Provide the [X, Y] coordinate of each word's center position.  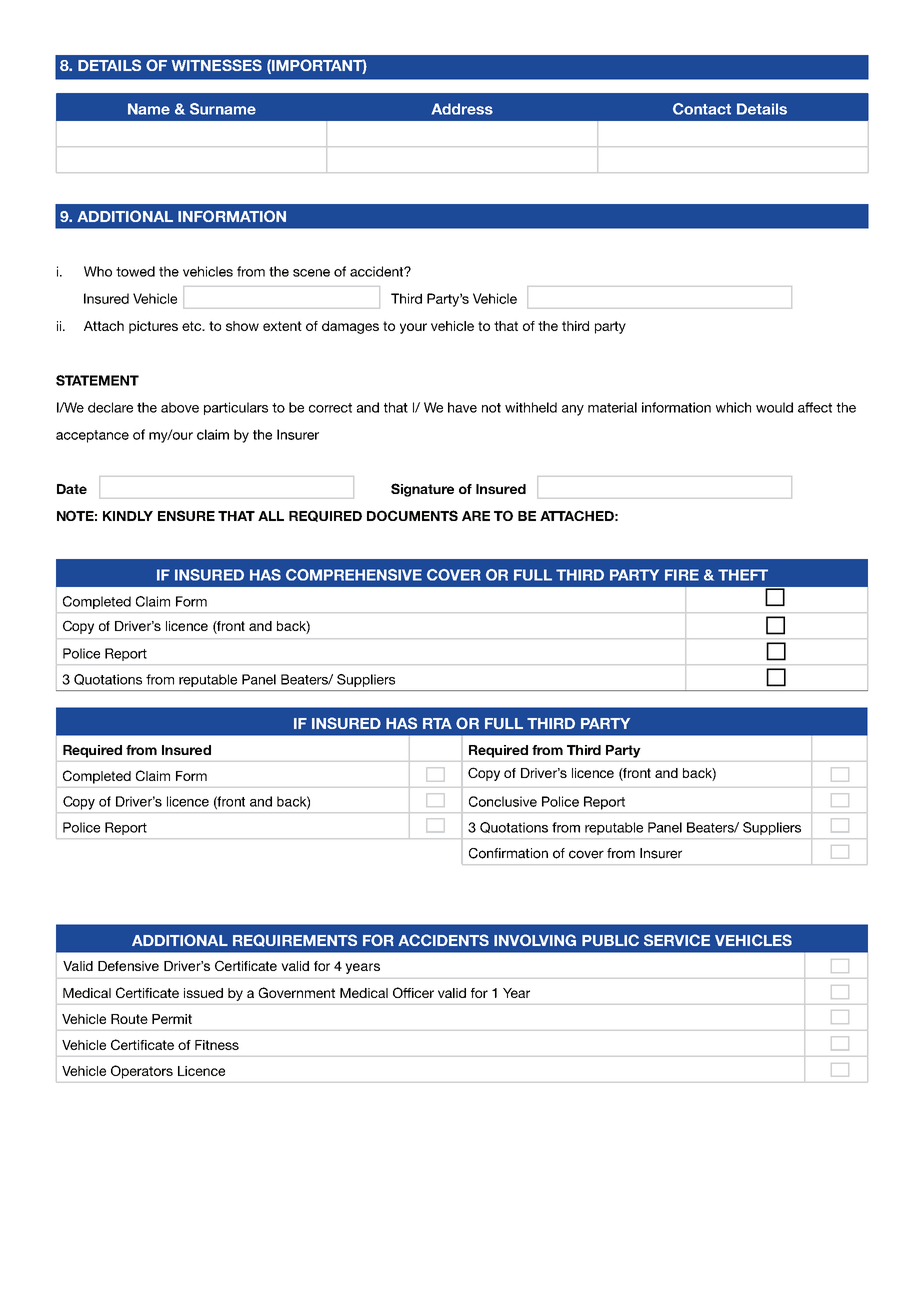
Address [462, 109]
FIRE [682, 575]
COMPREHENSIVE [354, 575]
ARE [476, 516]
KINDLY [128, 516]
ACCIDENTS [443, 940]
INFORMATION [232, 216]
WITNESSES [217, 65]
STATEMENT [97, 380]
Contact [702, 109]
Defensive [128, 966]
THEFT [743, 575]
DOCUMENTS [412, 515]
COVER [454, 575]
